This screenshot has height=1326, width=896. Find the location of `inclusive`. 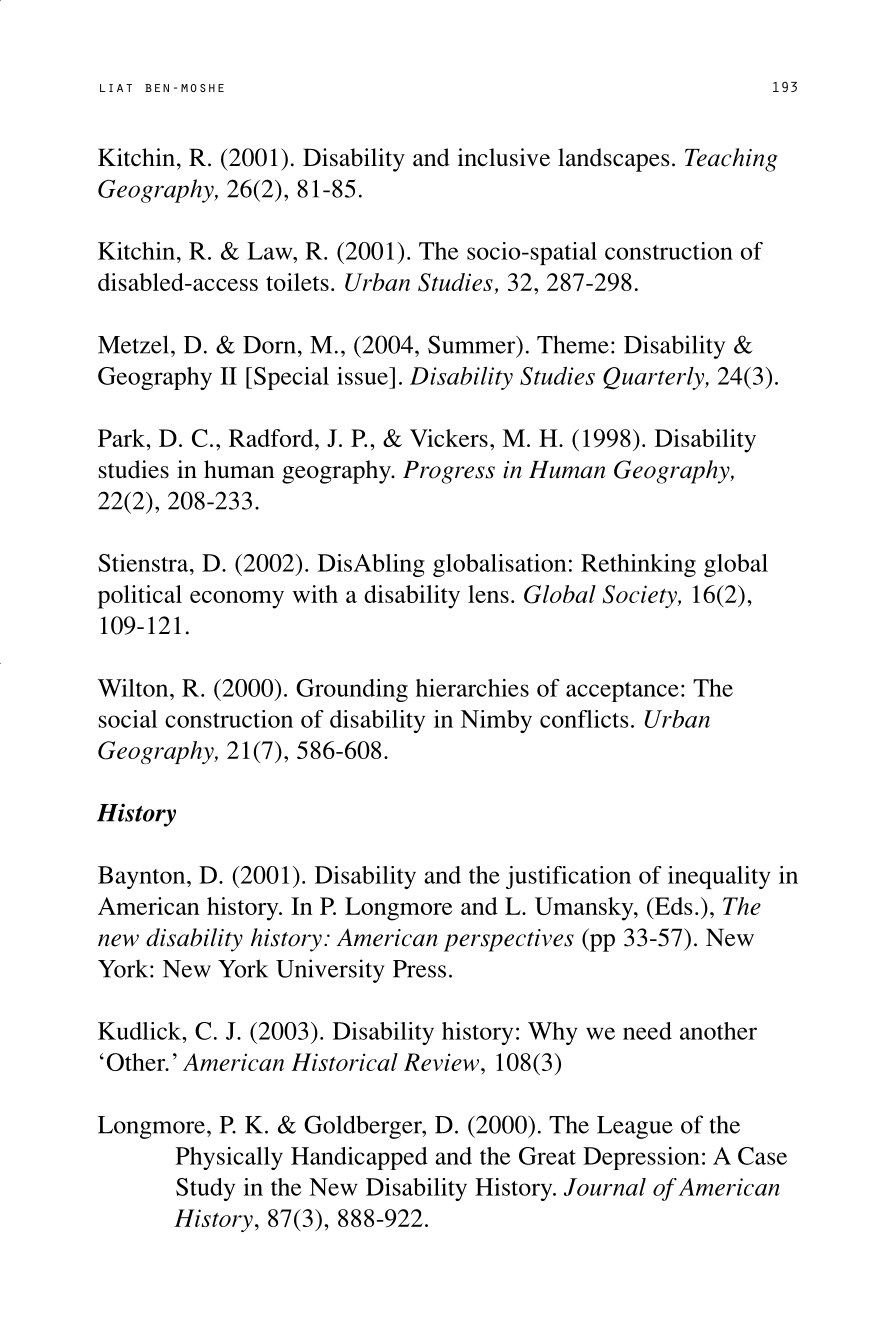

inclusive is located at coordinates (504, 157).
